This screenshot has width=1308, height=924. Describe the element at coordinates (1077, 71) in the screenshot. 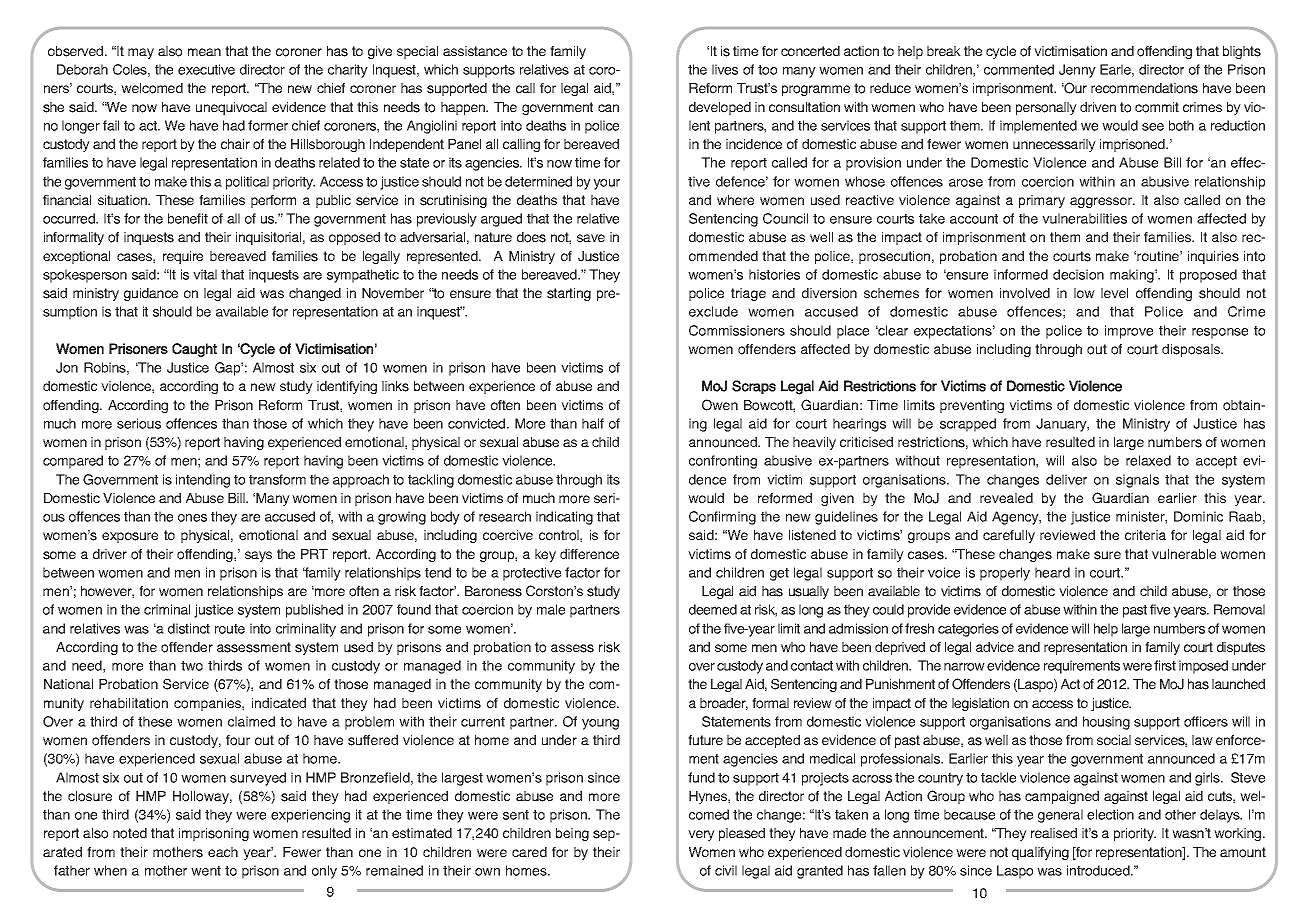

I see `Jenny` at that location.
